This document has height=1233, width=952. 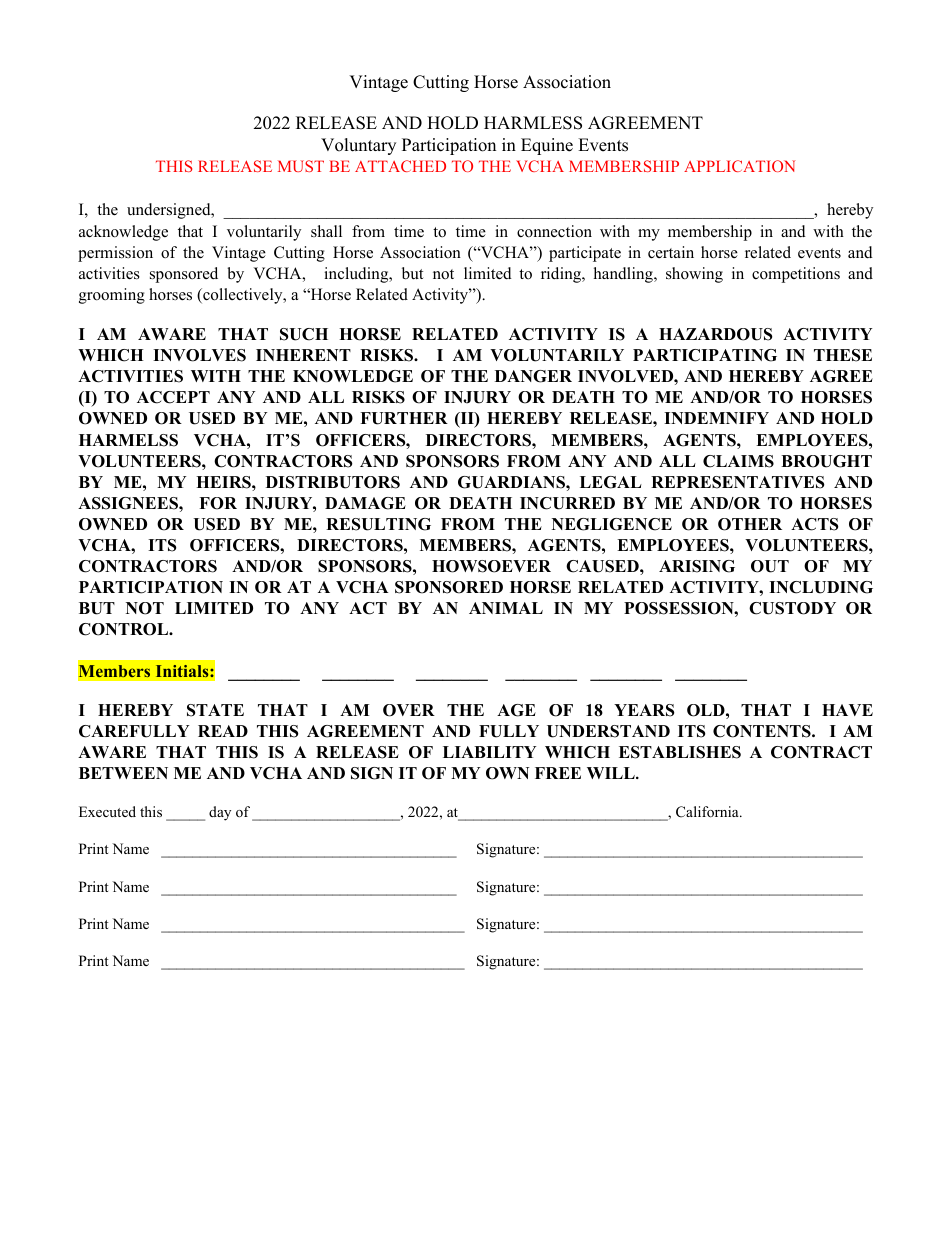 I want to click on APPLICATION, so click(x=739, y=166).
